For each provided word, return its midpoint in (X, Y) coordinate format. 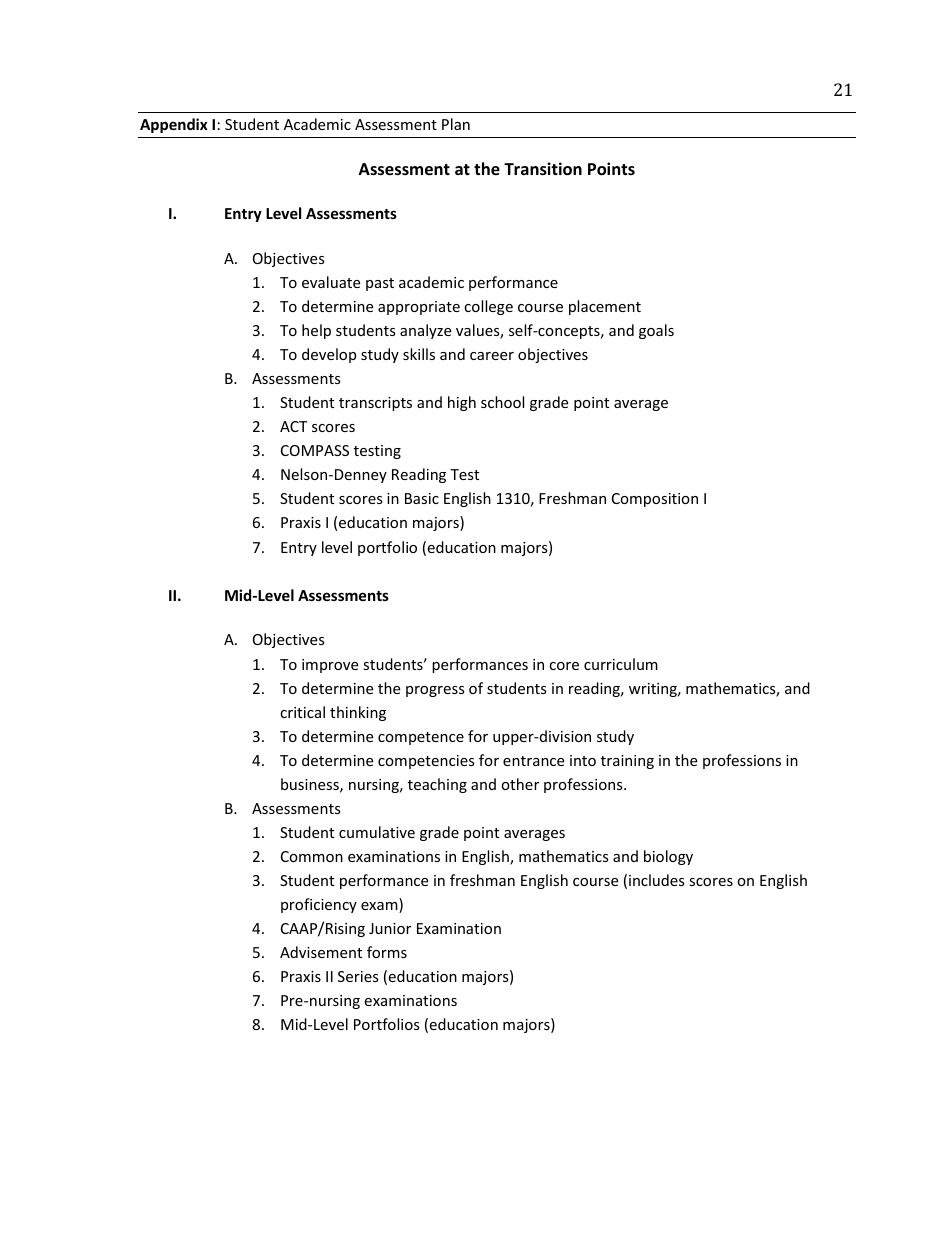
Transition (543, 169)
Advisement (321, 952)
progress (435, 691)
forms (387, 952)
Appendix (174, 125)
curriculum (621, 664)
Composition (655, 500)
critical (302, 712)
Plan (456, 124)
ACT (293, 426)
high (462, 403)
